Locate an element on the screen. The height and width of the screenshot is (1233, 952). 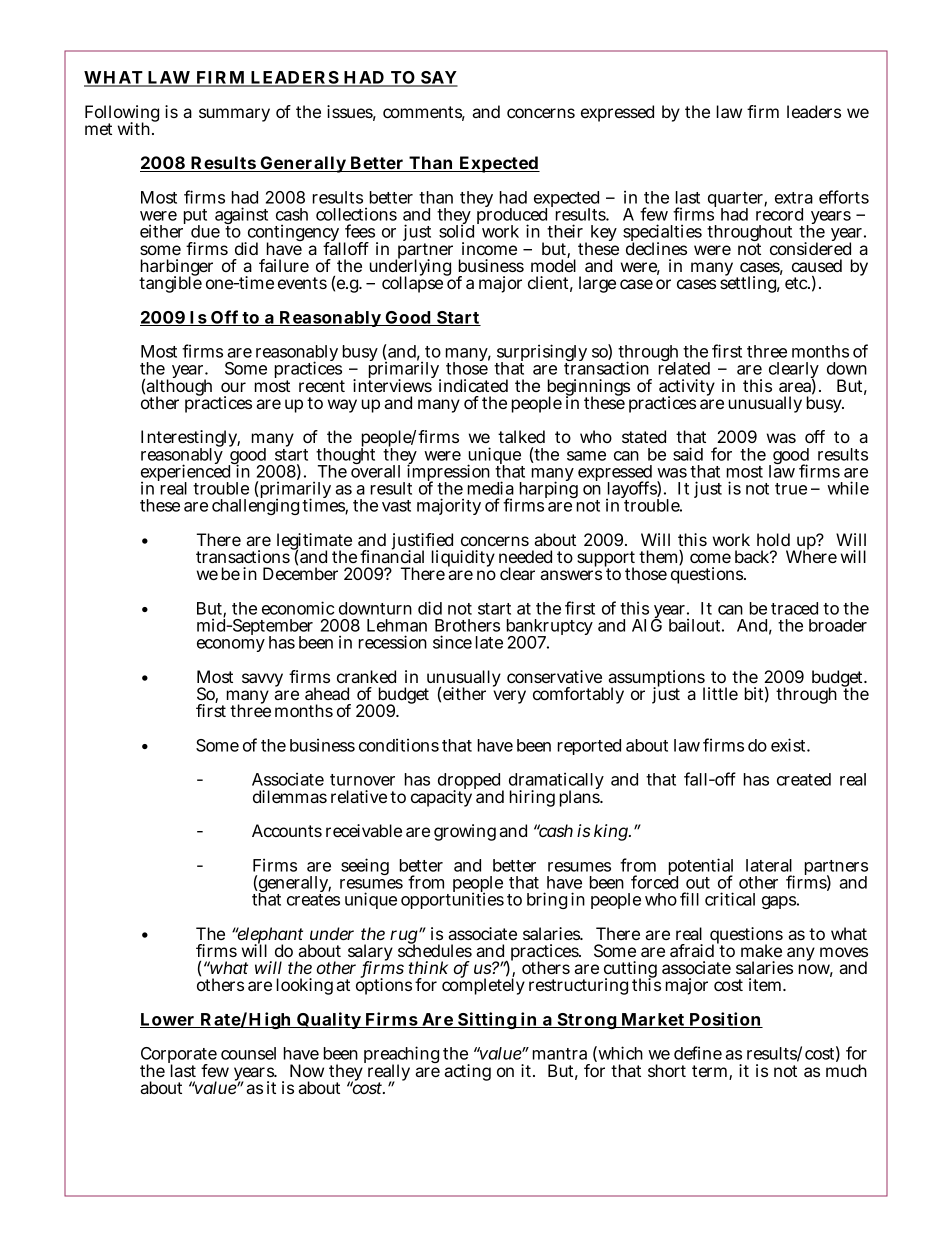
indicated is located at coordinates (473, 385).
